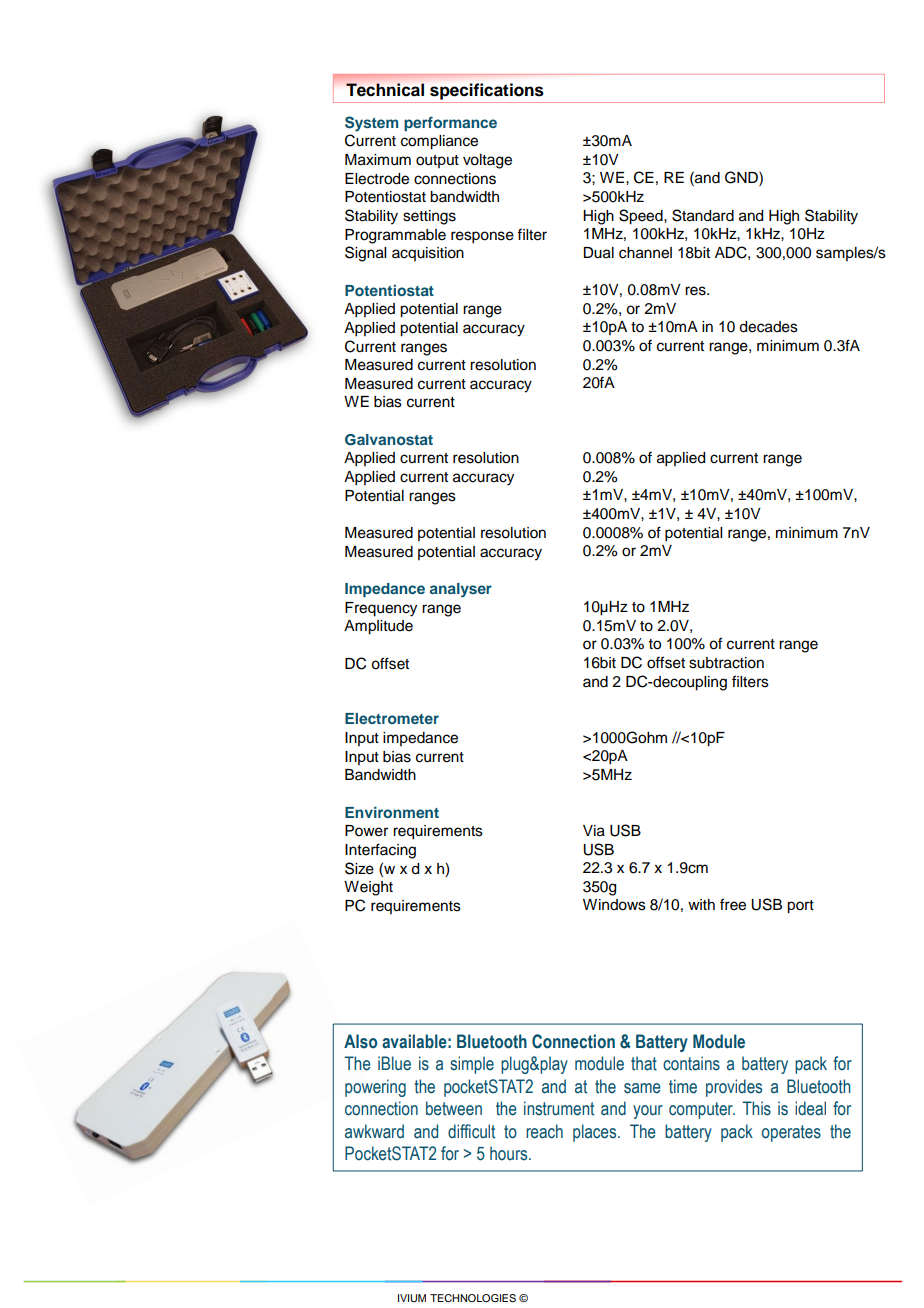 The image size is (924, 1308). What do you see at coordinates (594, 831) in the image?
I see `Via` at bounding box center [594, 831].
